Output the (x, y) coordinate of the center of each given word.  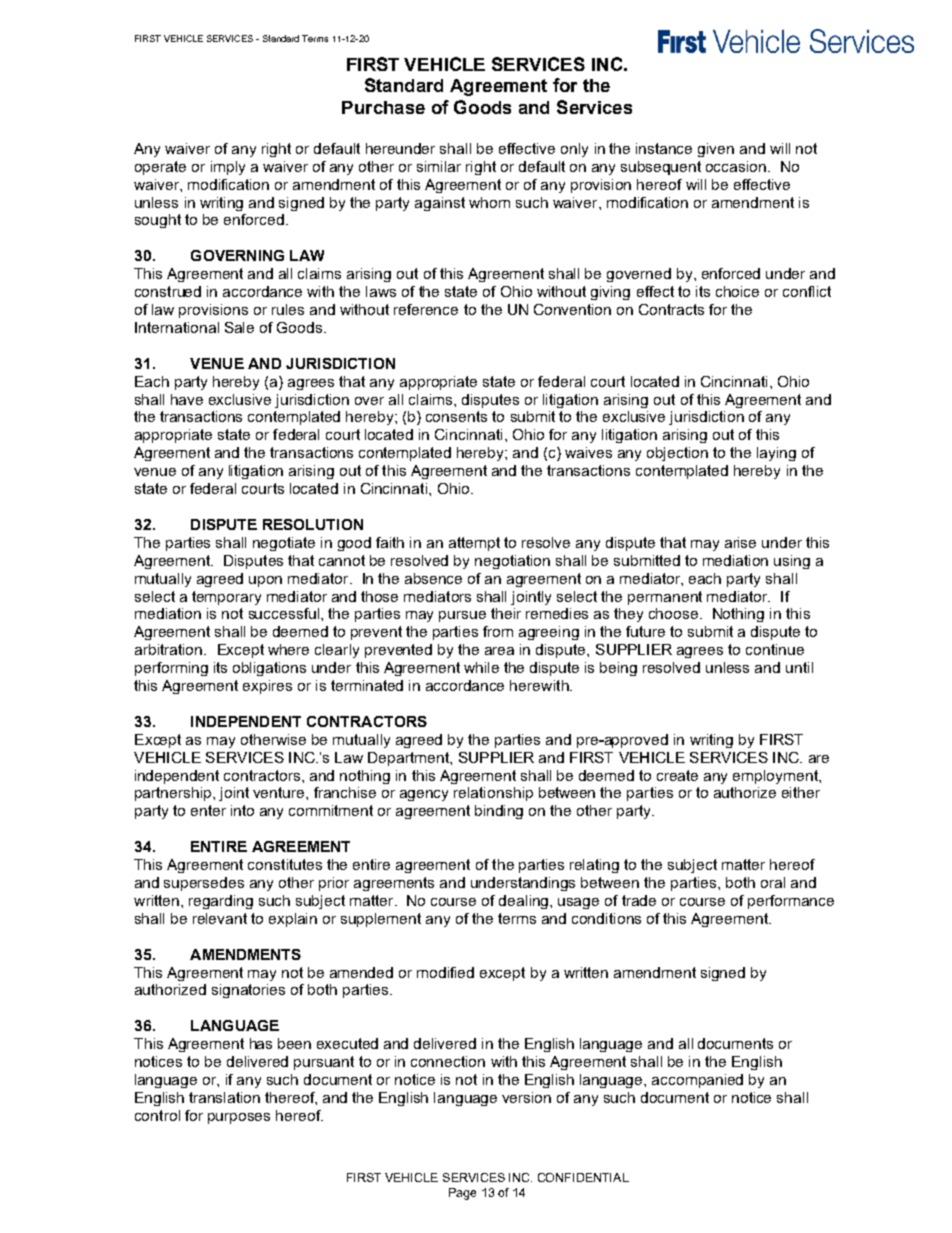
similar (439, 166)
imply (228, 168)
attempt (474, 544)
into (242, 810)
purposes (239, 1118)
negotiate (284, 544)
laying (776, 454)
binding (499, 812)
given (716, 150)
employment (776, 777)
